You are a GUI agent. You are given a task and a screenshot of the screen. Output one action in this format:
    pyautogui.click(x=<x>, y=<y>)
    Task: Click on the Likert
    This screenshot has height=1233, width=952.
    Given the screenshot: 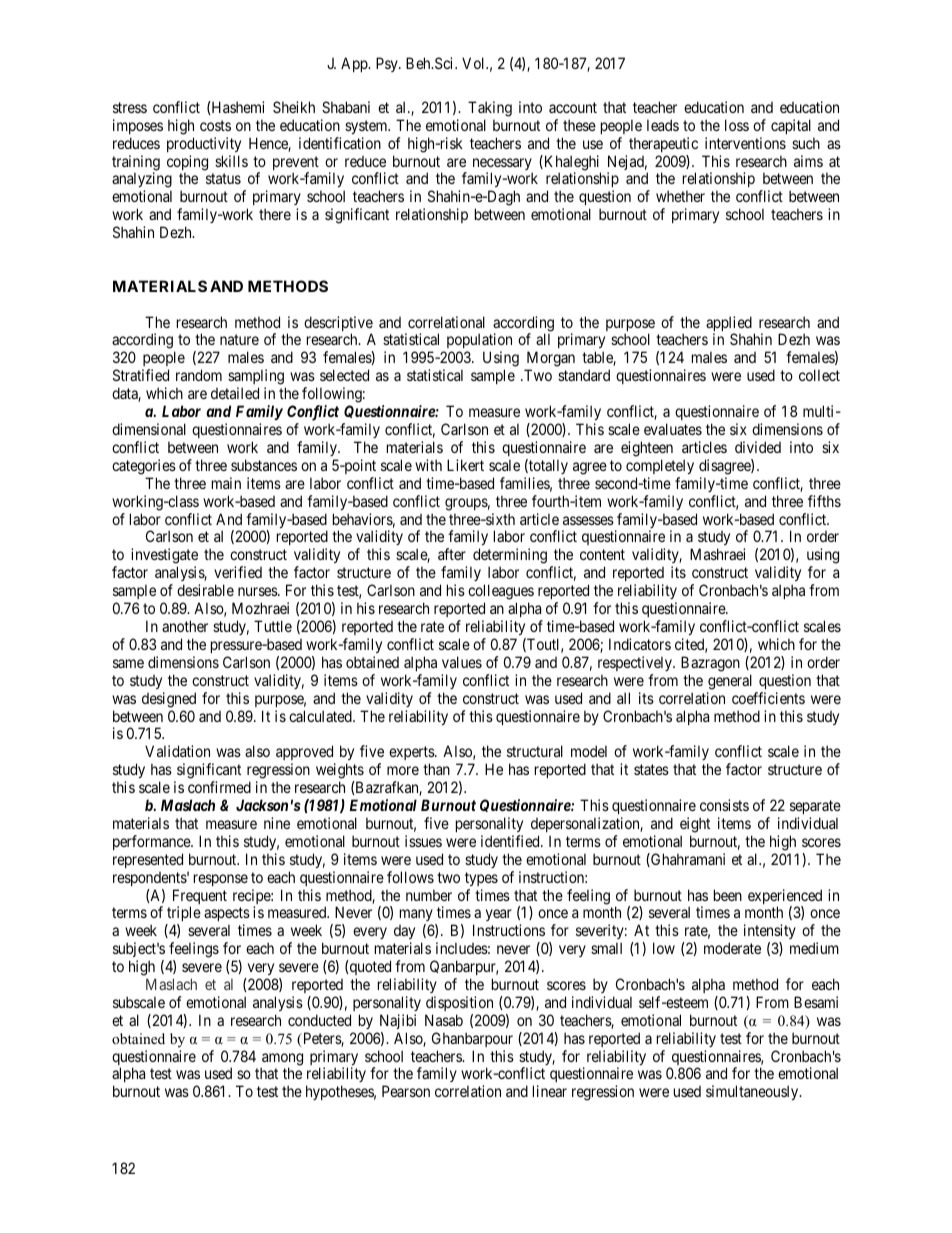 What is the action you would take?
    pyautogui.click(x=465, y=465)
